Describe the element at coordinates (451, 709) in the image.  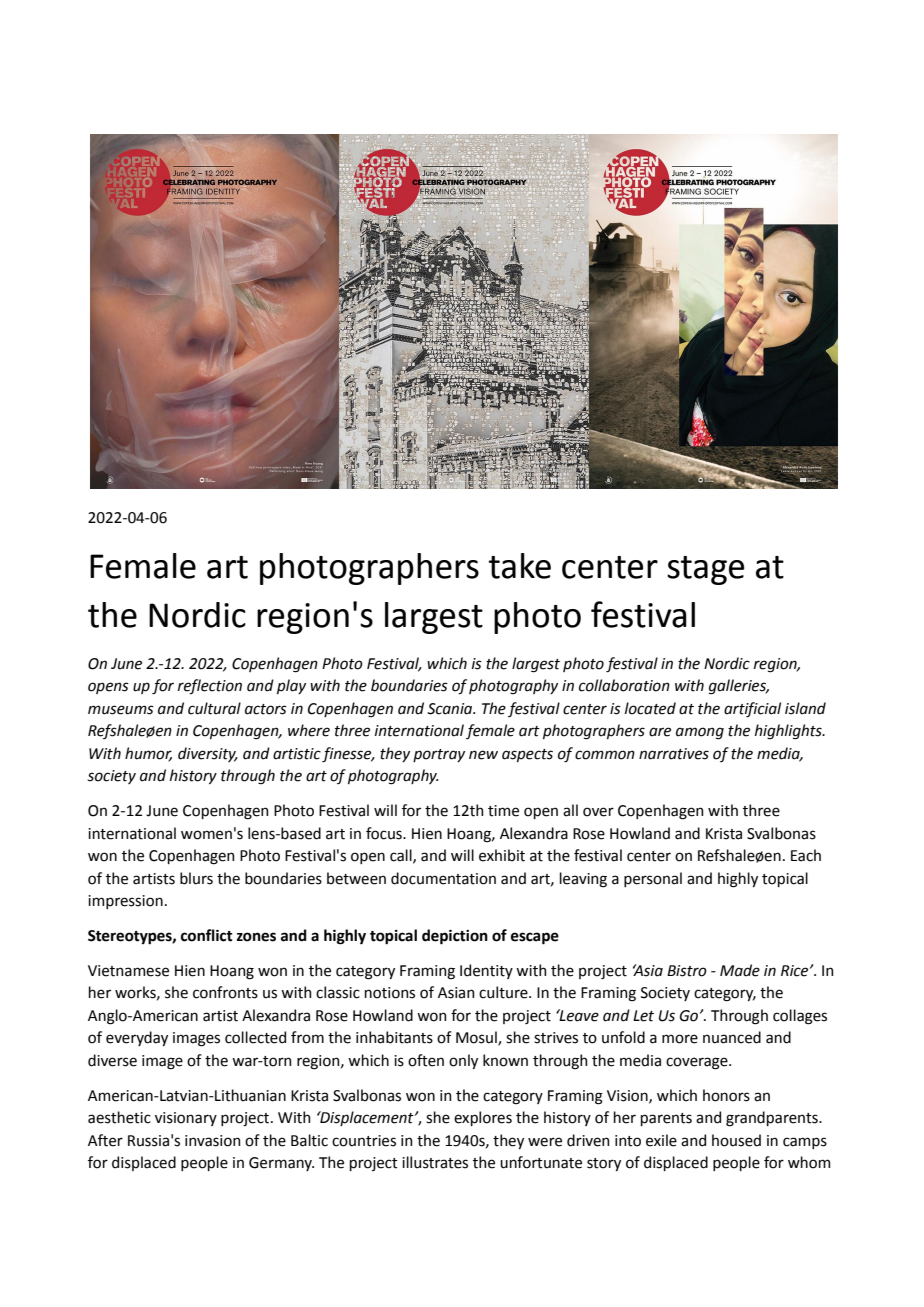
I see `Scania` at that location.
